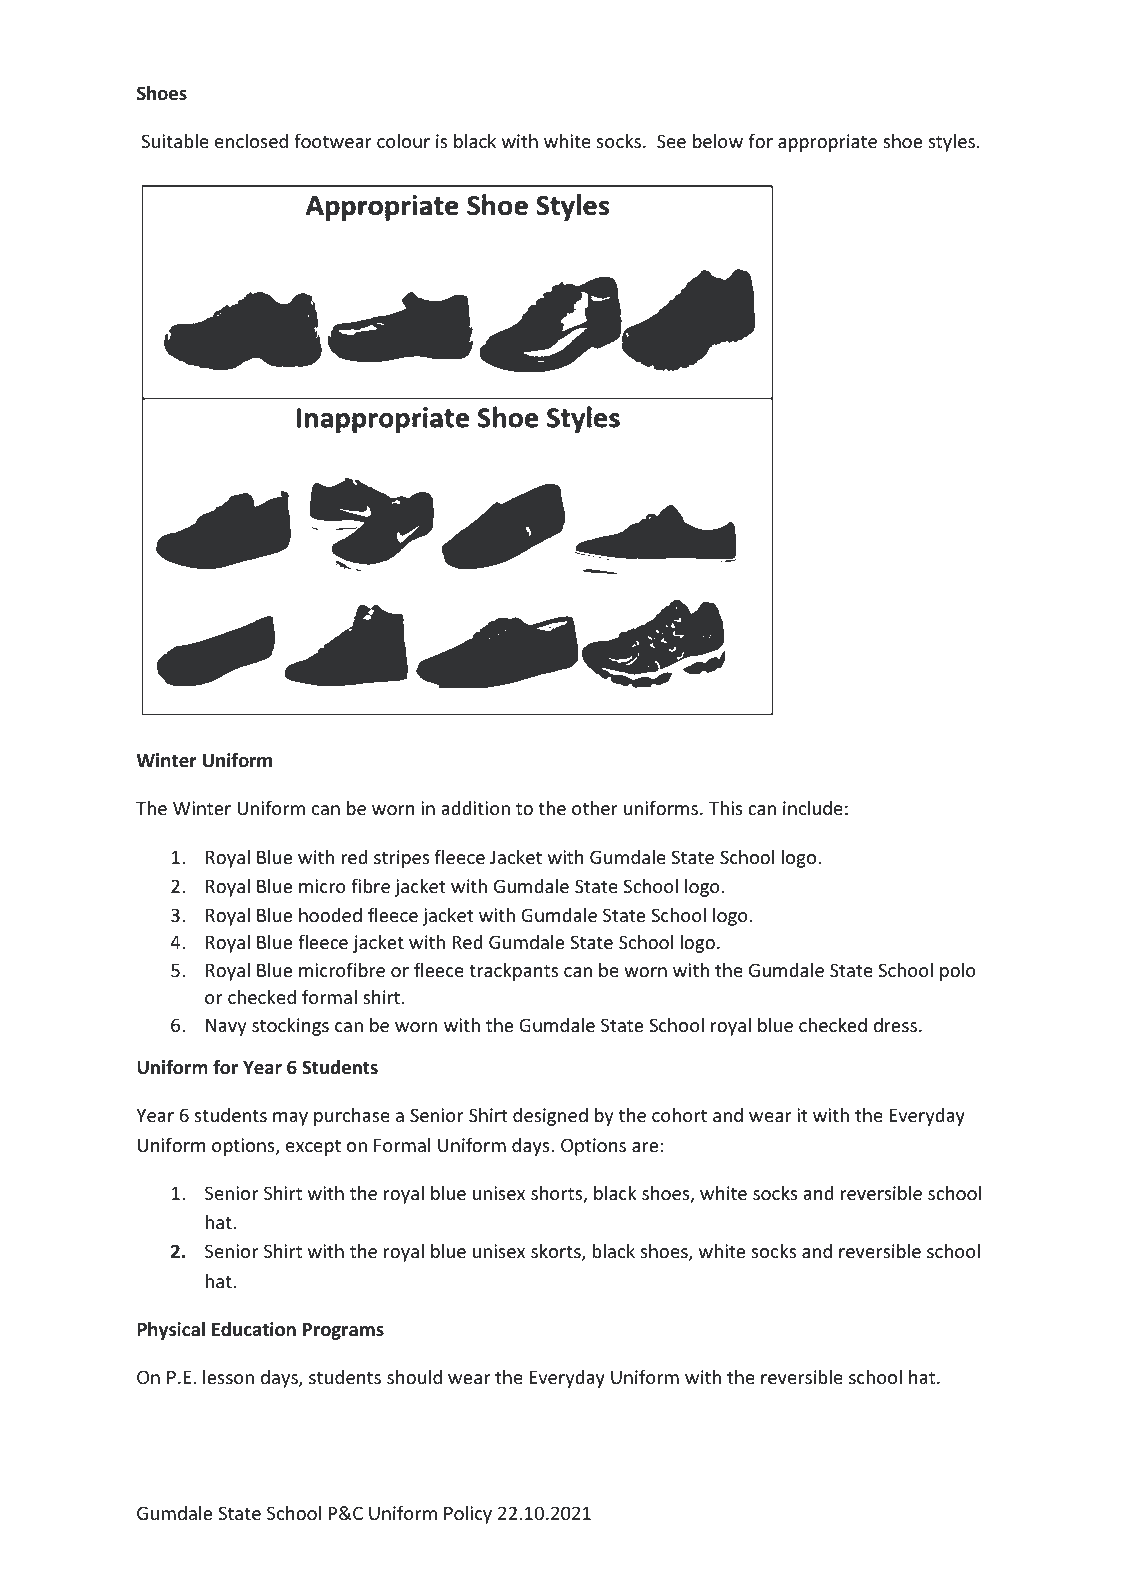 Image resolution: width=1127 pixels, height=1593 pixels. Describe the element at coordinates (468, 1515) in the screenshot. I see `Policy` at that location.
